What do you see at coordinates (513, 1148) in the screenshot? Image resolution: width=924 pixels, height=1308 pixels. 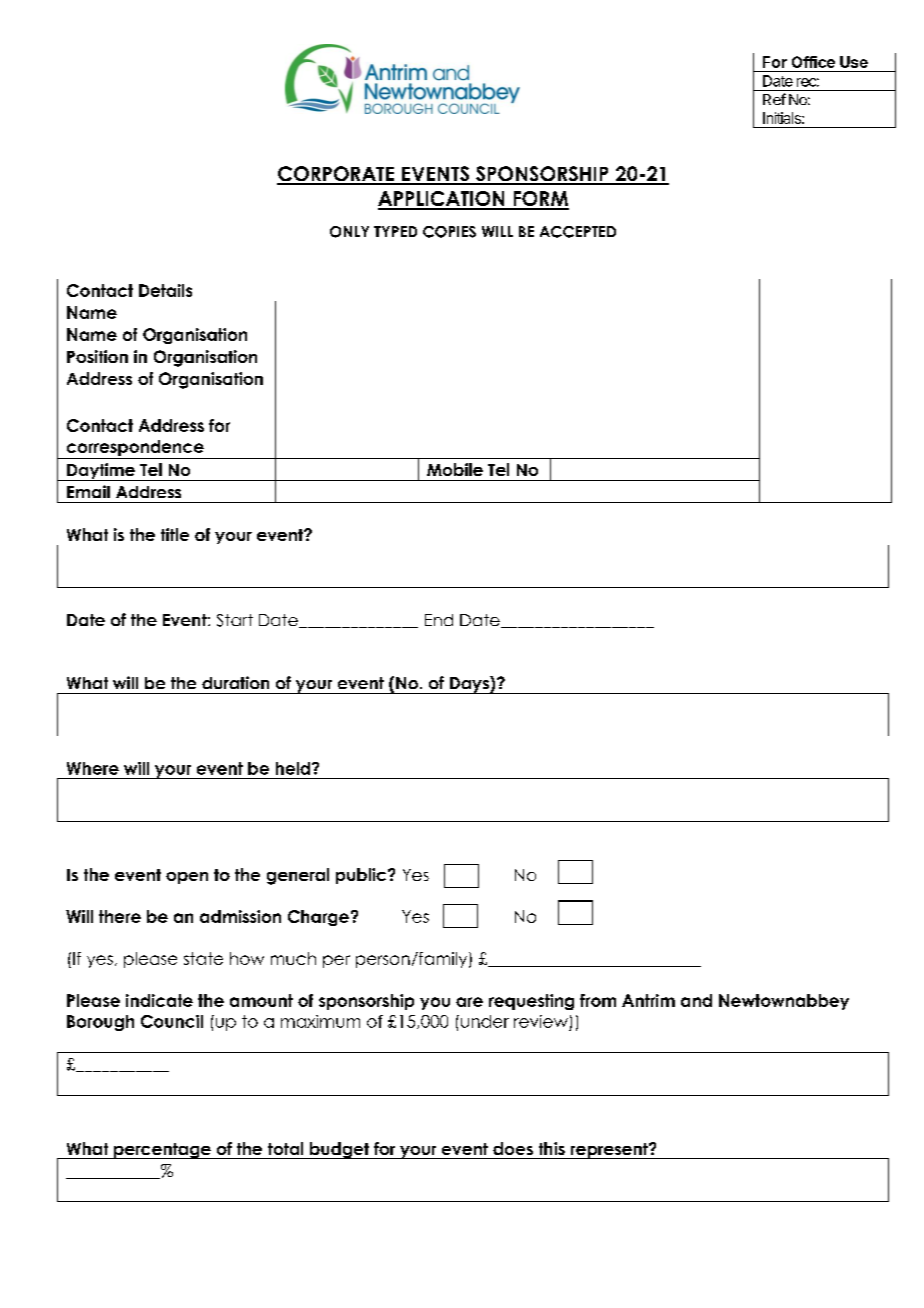 I see `does` at bounding box center [513, 1148].
